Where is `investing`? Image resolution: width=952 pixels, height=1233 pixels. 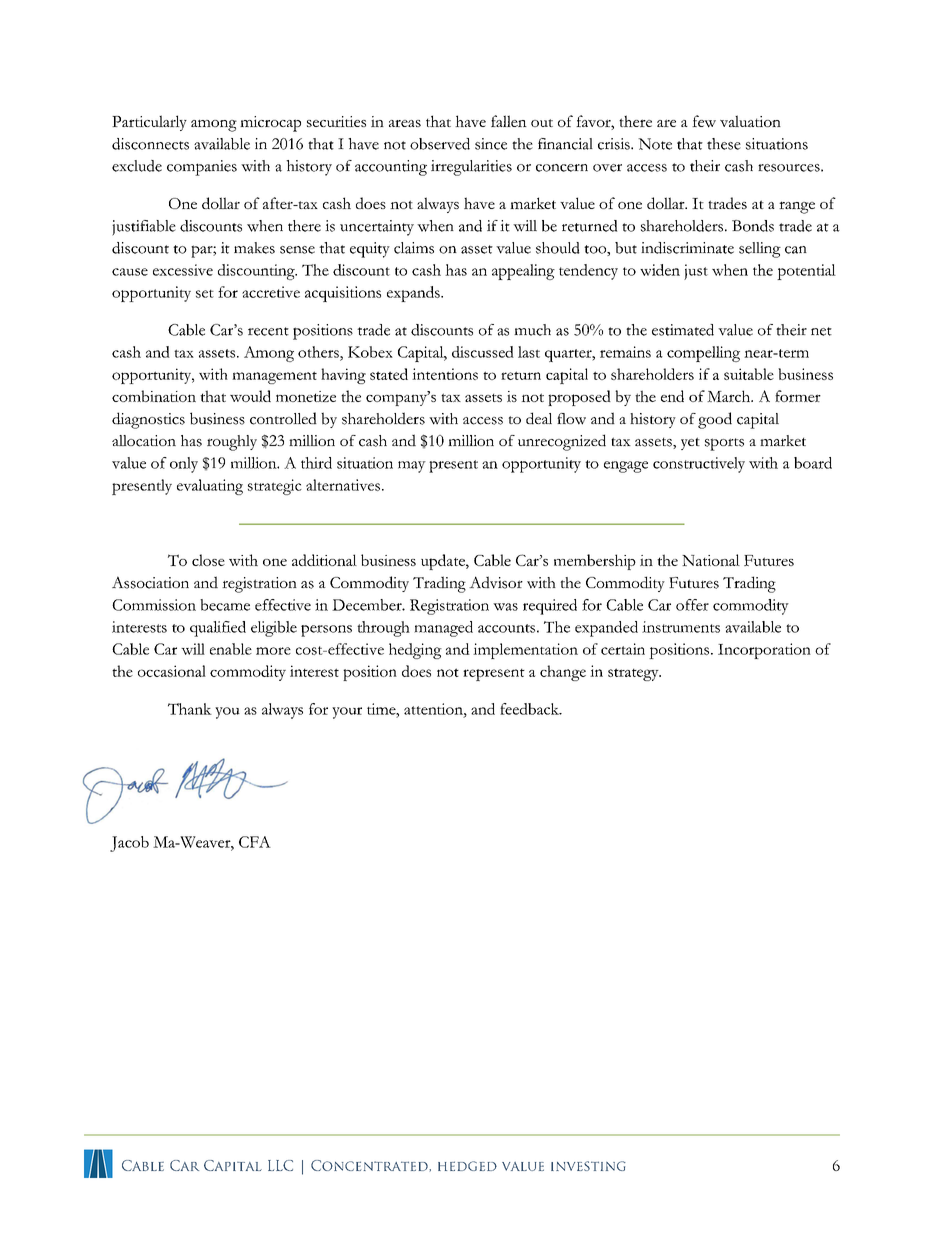 investing is located at coordinates (588, 1166).
